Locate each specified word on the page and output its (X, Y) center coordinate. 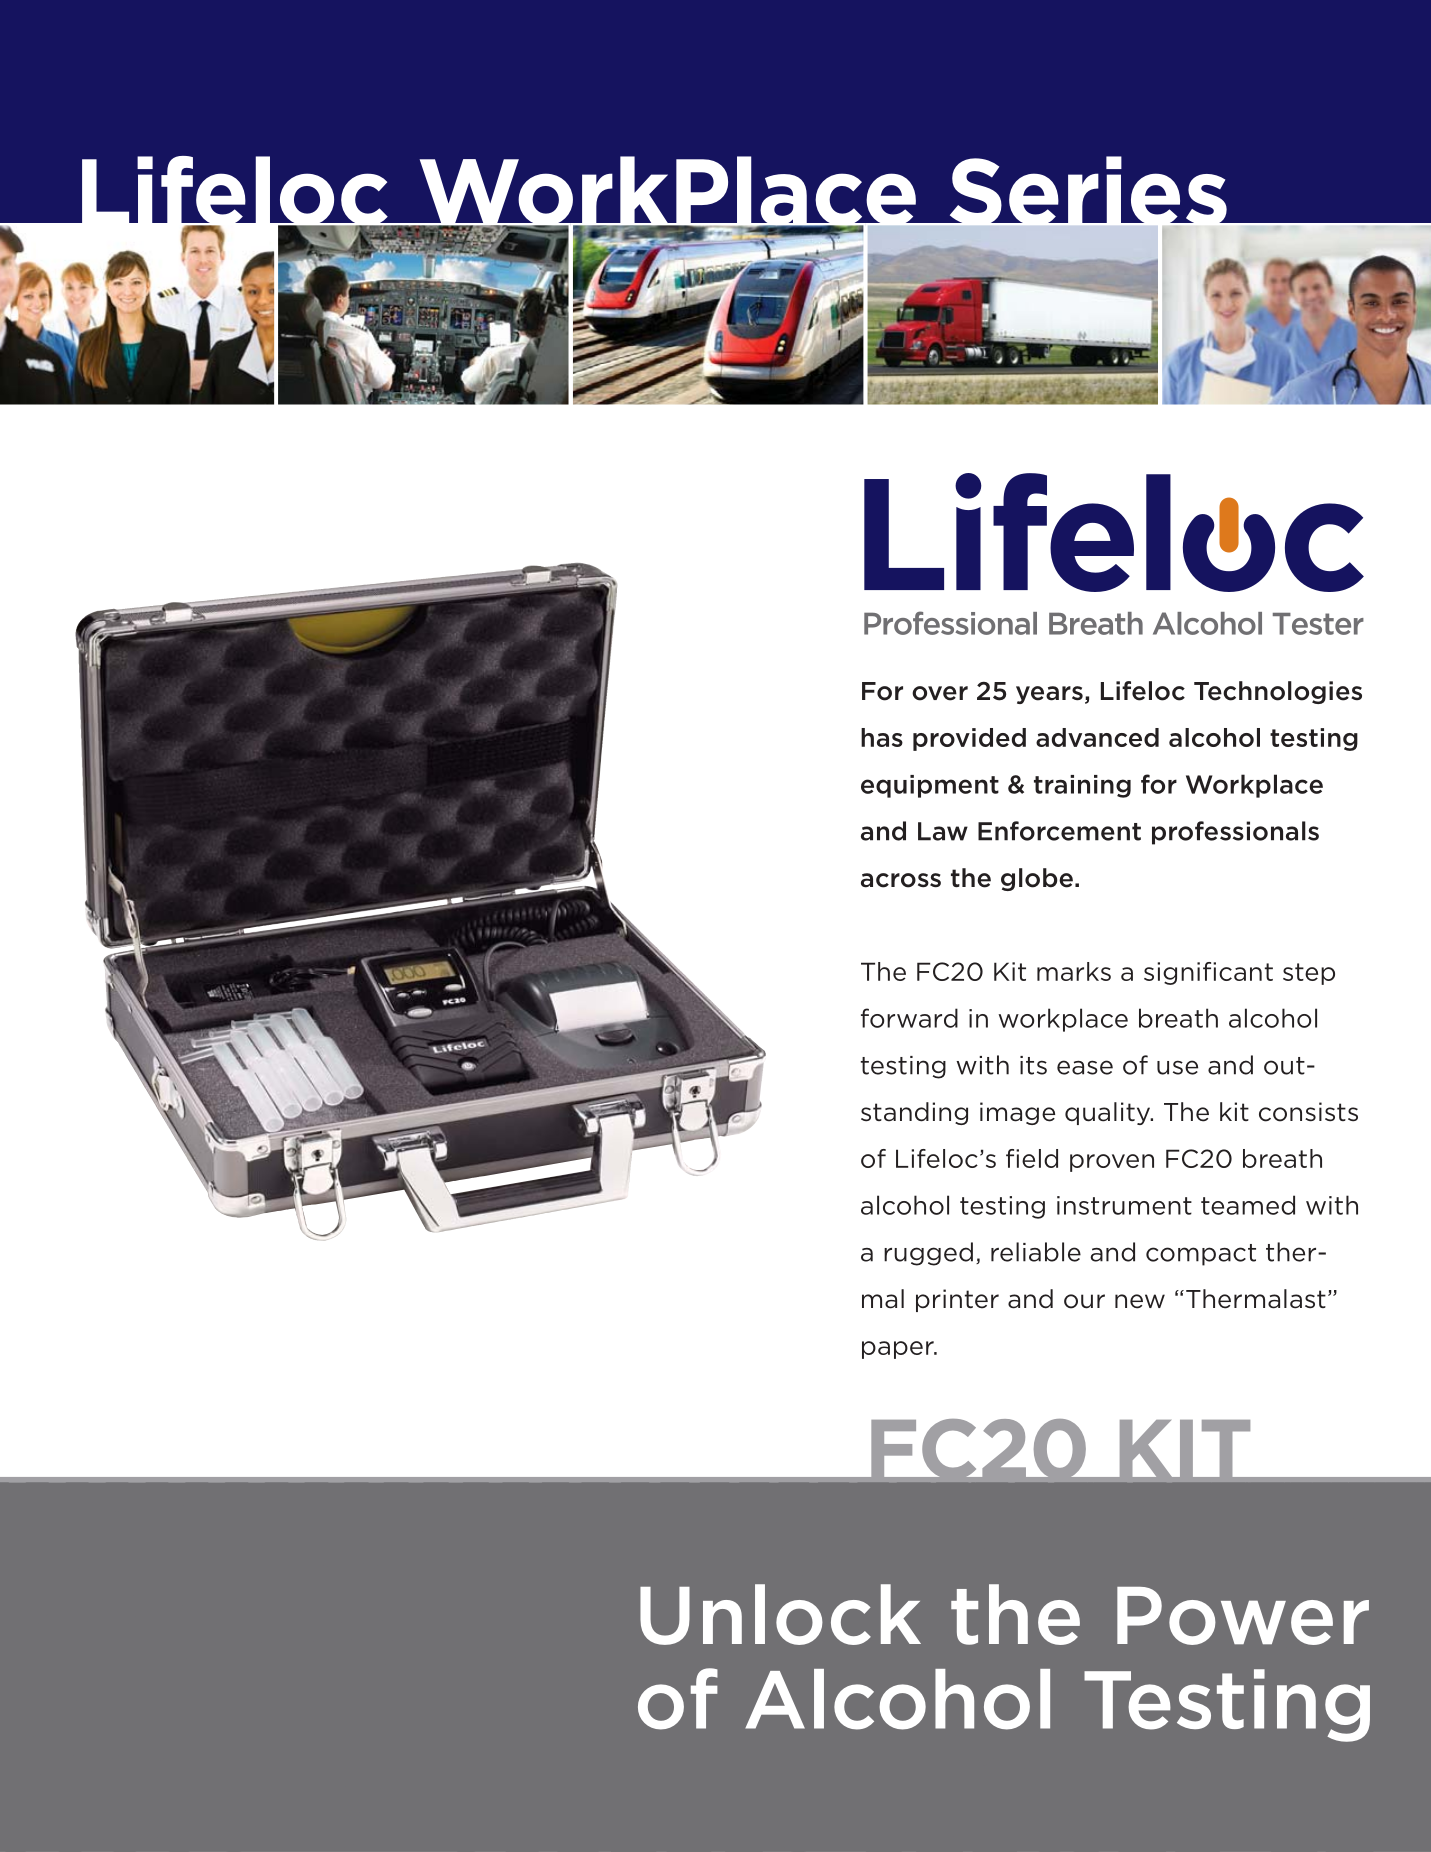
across (901, 880)
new (1140, 1301)
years (1049, 695)
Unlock (780, 1614)
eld (1040, 1158)
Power (1243, 1616)
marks (1074, 971)
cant (1246, 972)
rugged (928, 1254)
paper (899, 1350)
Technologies (1278, 692)
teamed (1248, 1205)
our (1084, 1301)
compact (1201, 1255)
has (882, 737)
